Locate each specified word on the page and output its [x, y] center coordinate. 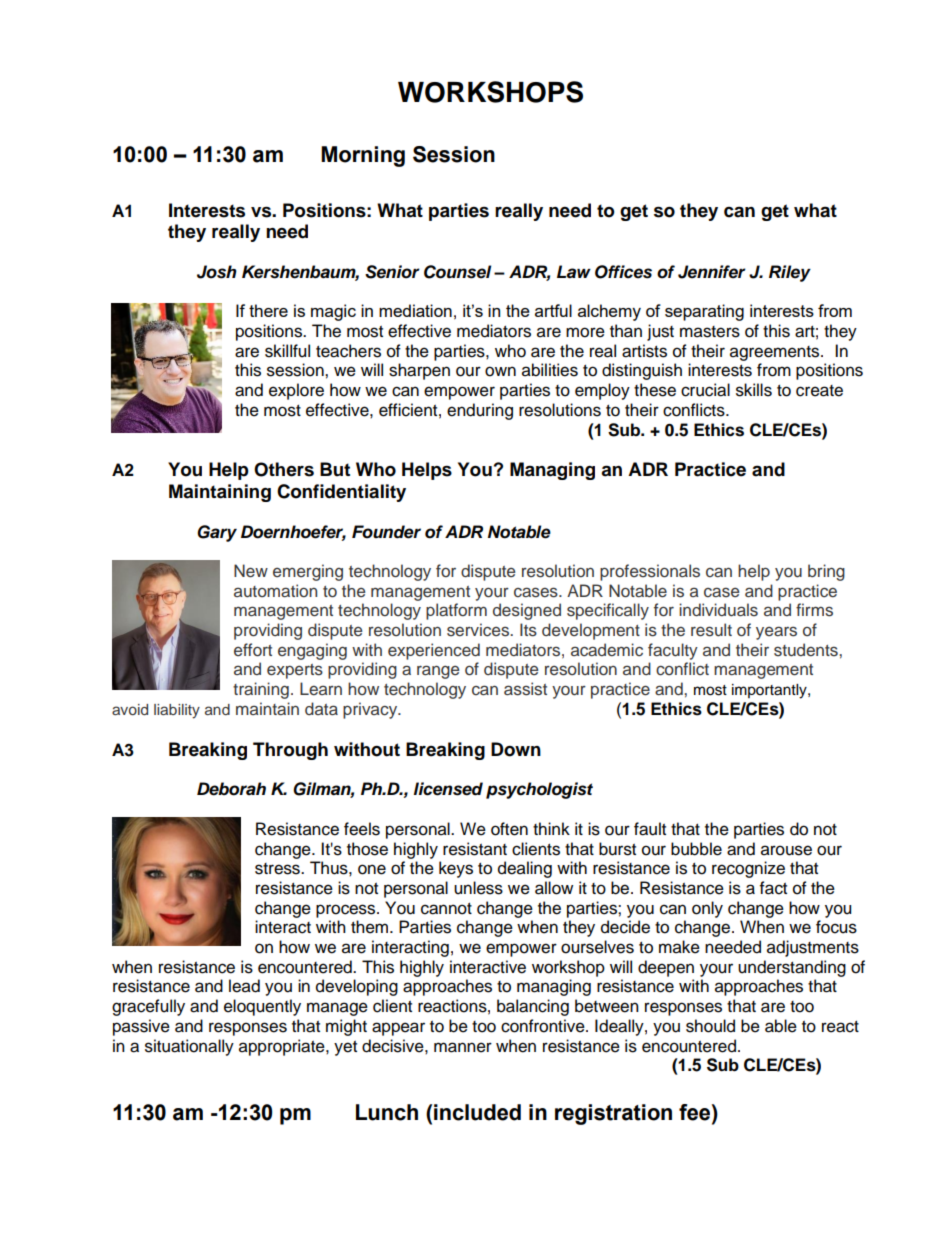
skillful [287, 351]
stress [278, 869]
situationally [189, 1047]
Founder [386, 532]
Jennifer [712, 272]
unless [478, 888]
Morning [363, 156]
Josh [217, 272]
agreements [776, 353]
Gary [217, 533]
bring [826, 572]
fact [773, 888]
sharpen [419, 371]
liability [177, 711]
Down [516, 749]
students [807, 650]
